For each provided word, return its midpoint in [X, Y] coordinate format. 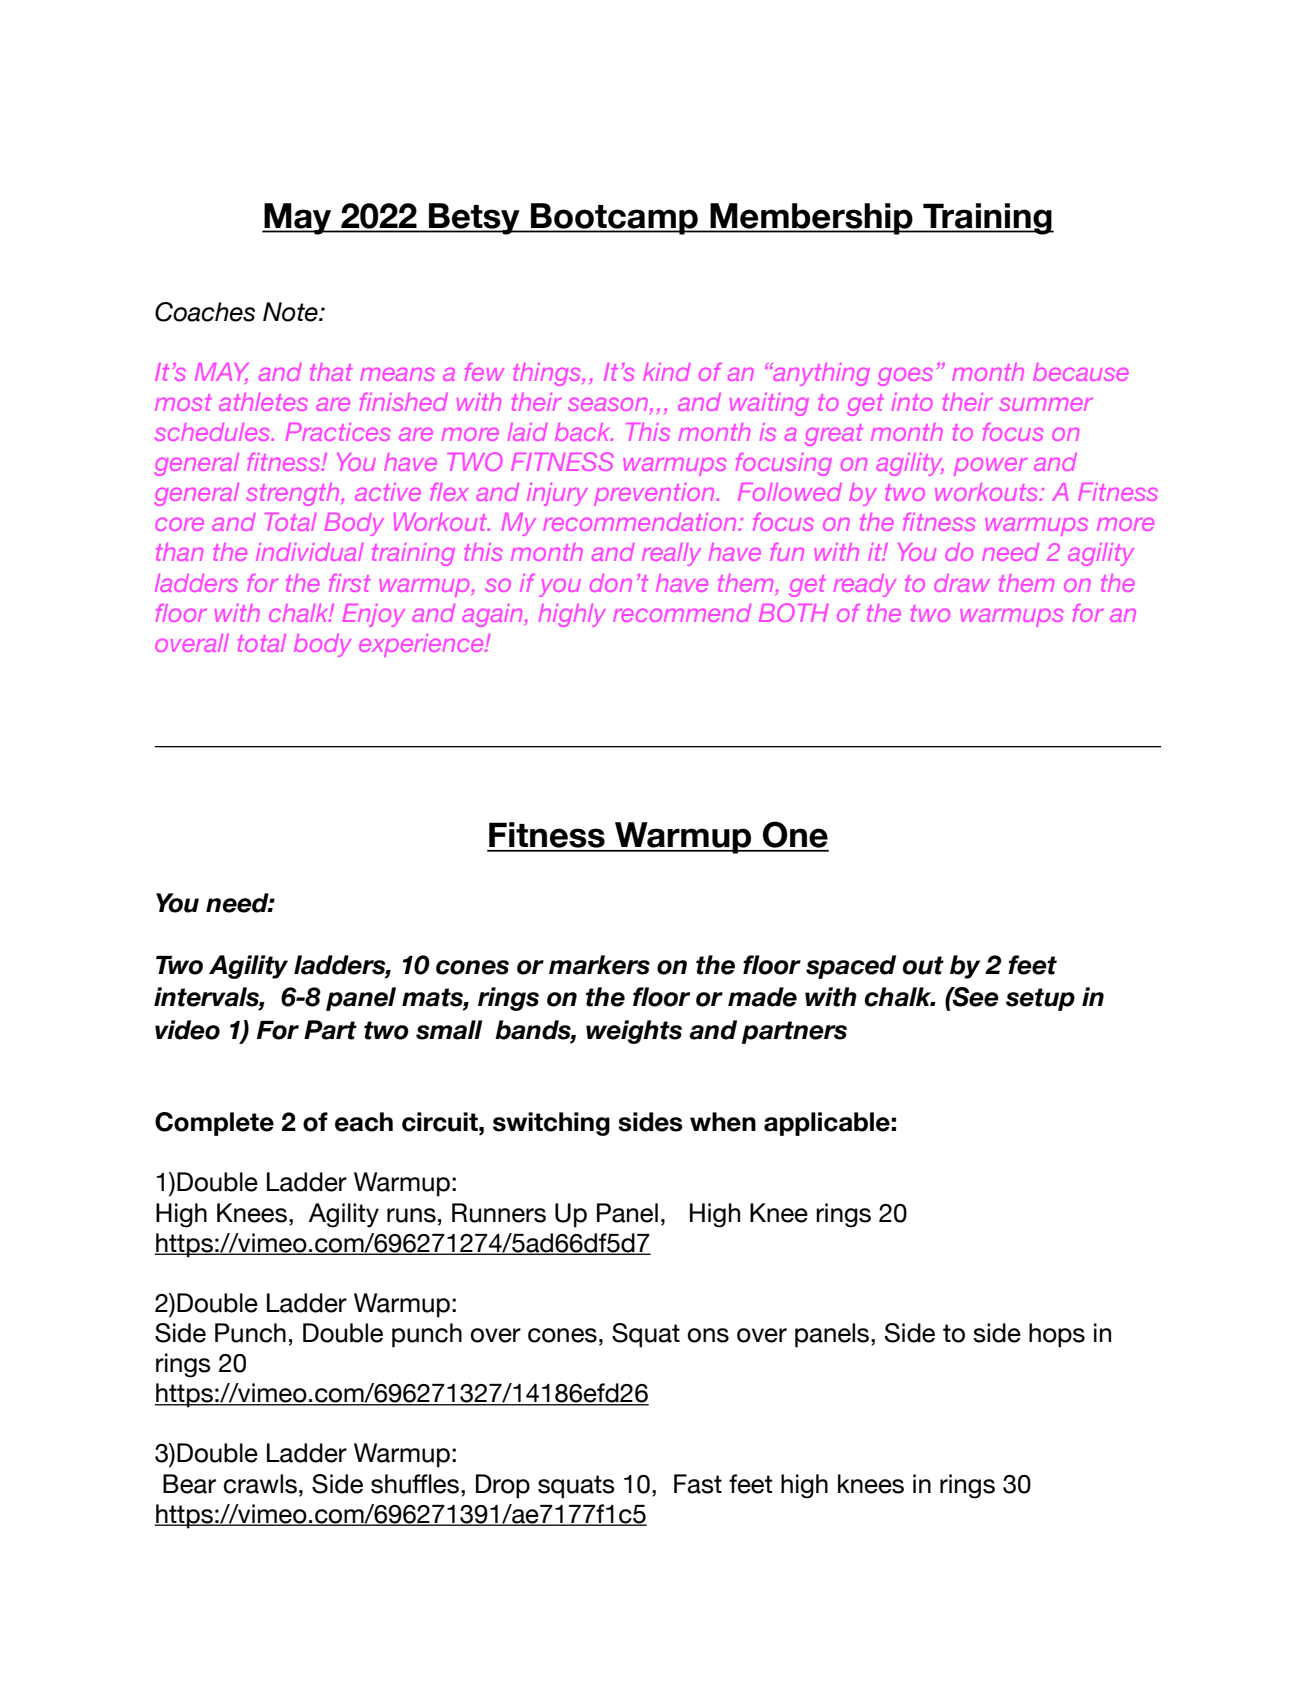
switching [551, 1124]
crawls [260, 1484]
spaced [851, 967]
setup [1040, 999]
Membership [811, 219]
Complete [214, 1124]
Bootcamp [614, 219]
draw [962, 583]
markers [599, 965]
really [671, 554]
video [187, 1030]
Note [291, 312]
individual [309, 552]
